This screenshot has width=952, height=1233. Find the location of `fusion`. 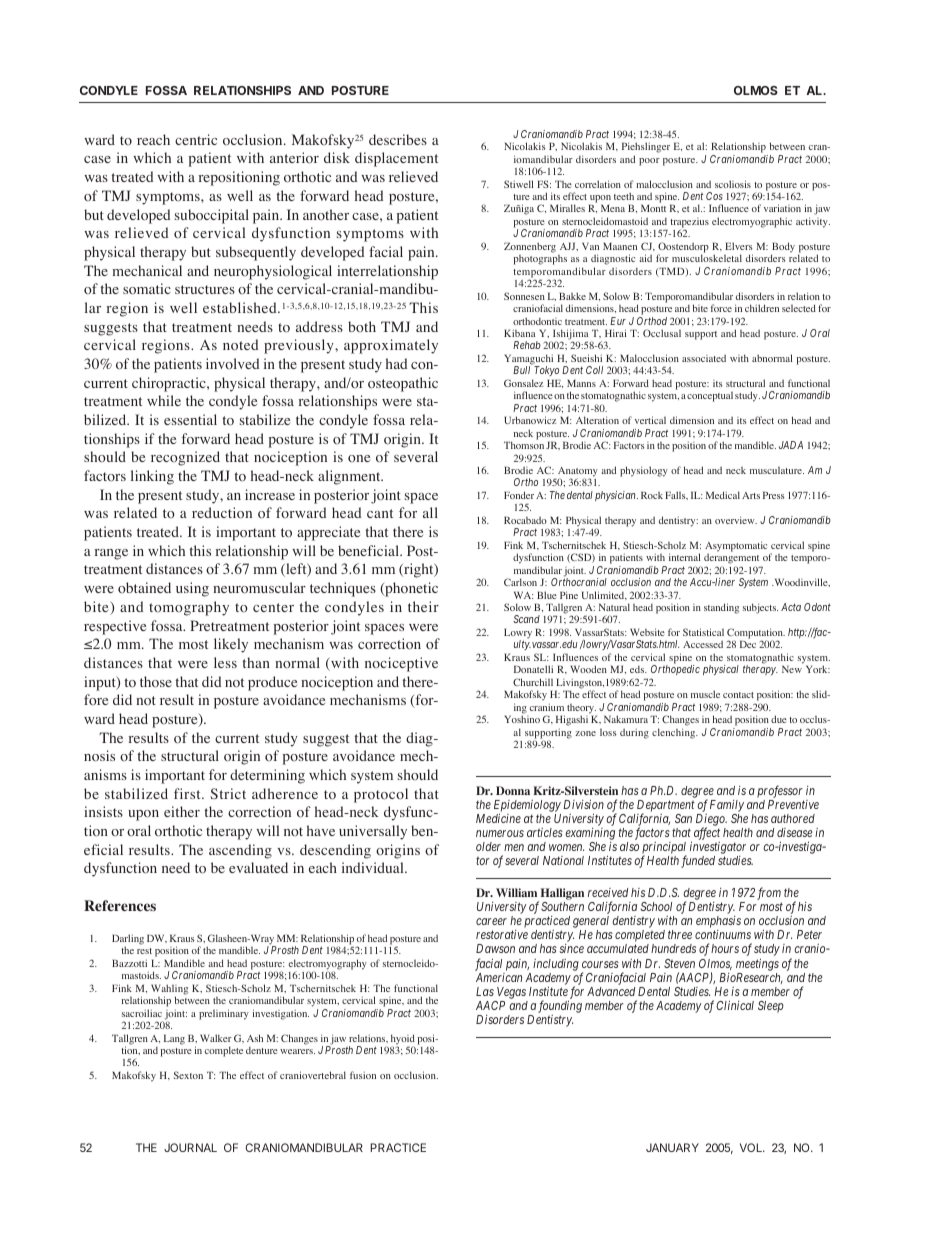

fusion is located at coordinates (363, 1075).
